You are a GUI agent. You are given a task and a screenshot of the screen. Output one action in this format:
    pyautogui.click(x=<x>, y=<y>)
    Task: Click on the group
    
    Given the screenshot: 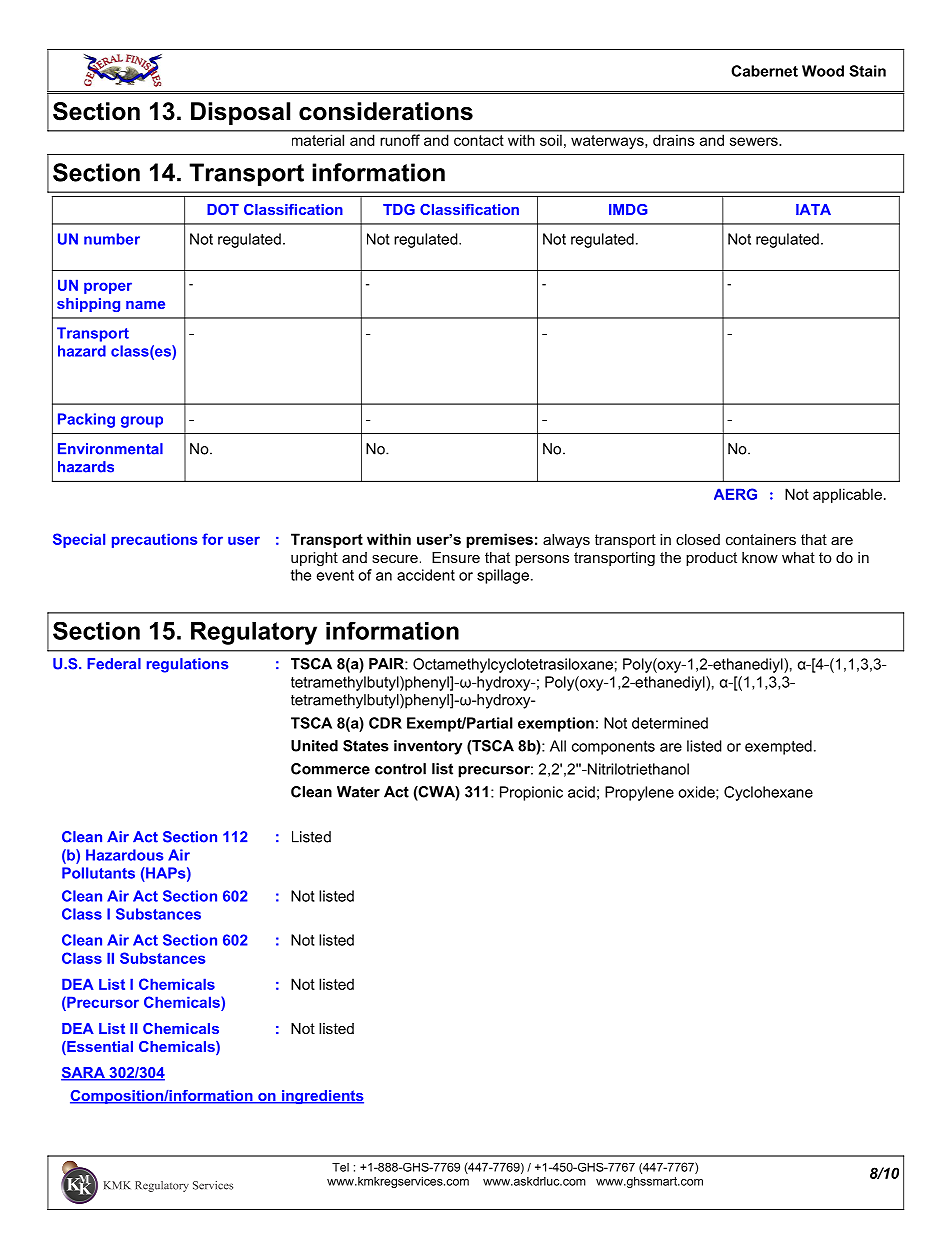 What is the action you would take?
    pyautogui.click(x=142, y=422)
